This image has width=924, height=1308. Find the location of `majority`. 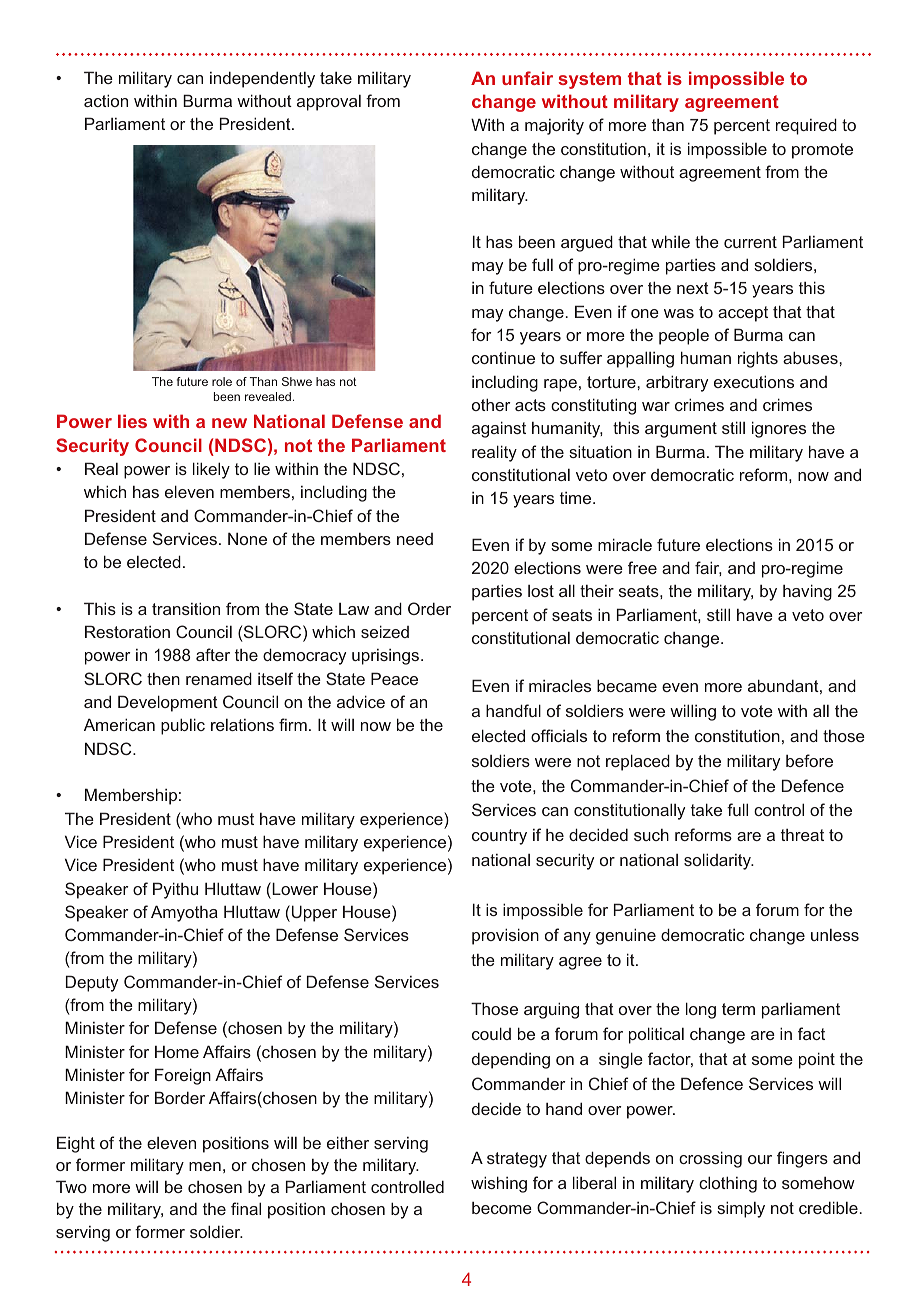

majority is located at coordinates (554, 127).
